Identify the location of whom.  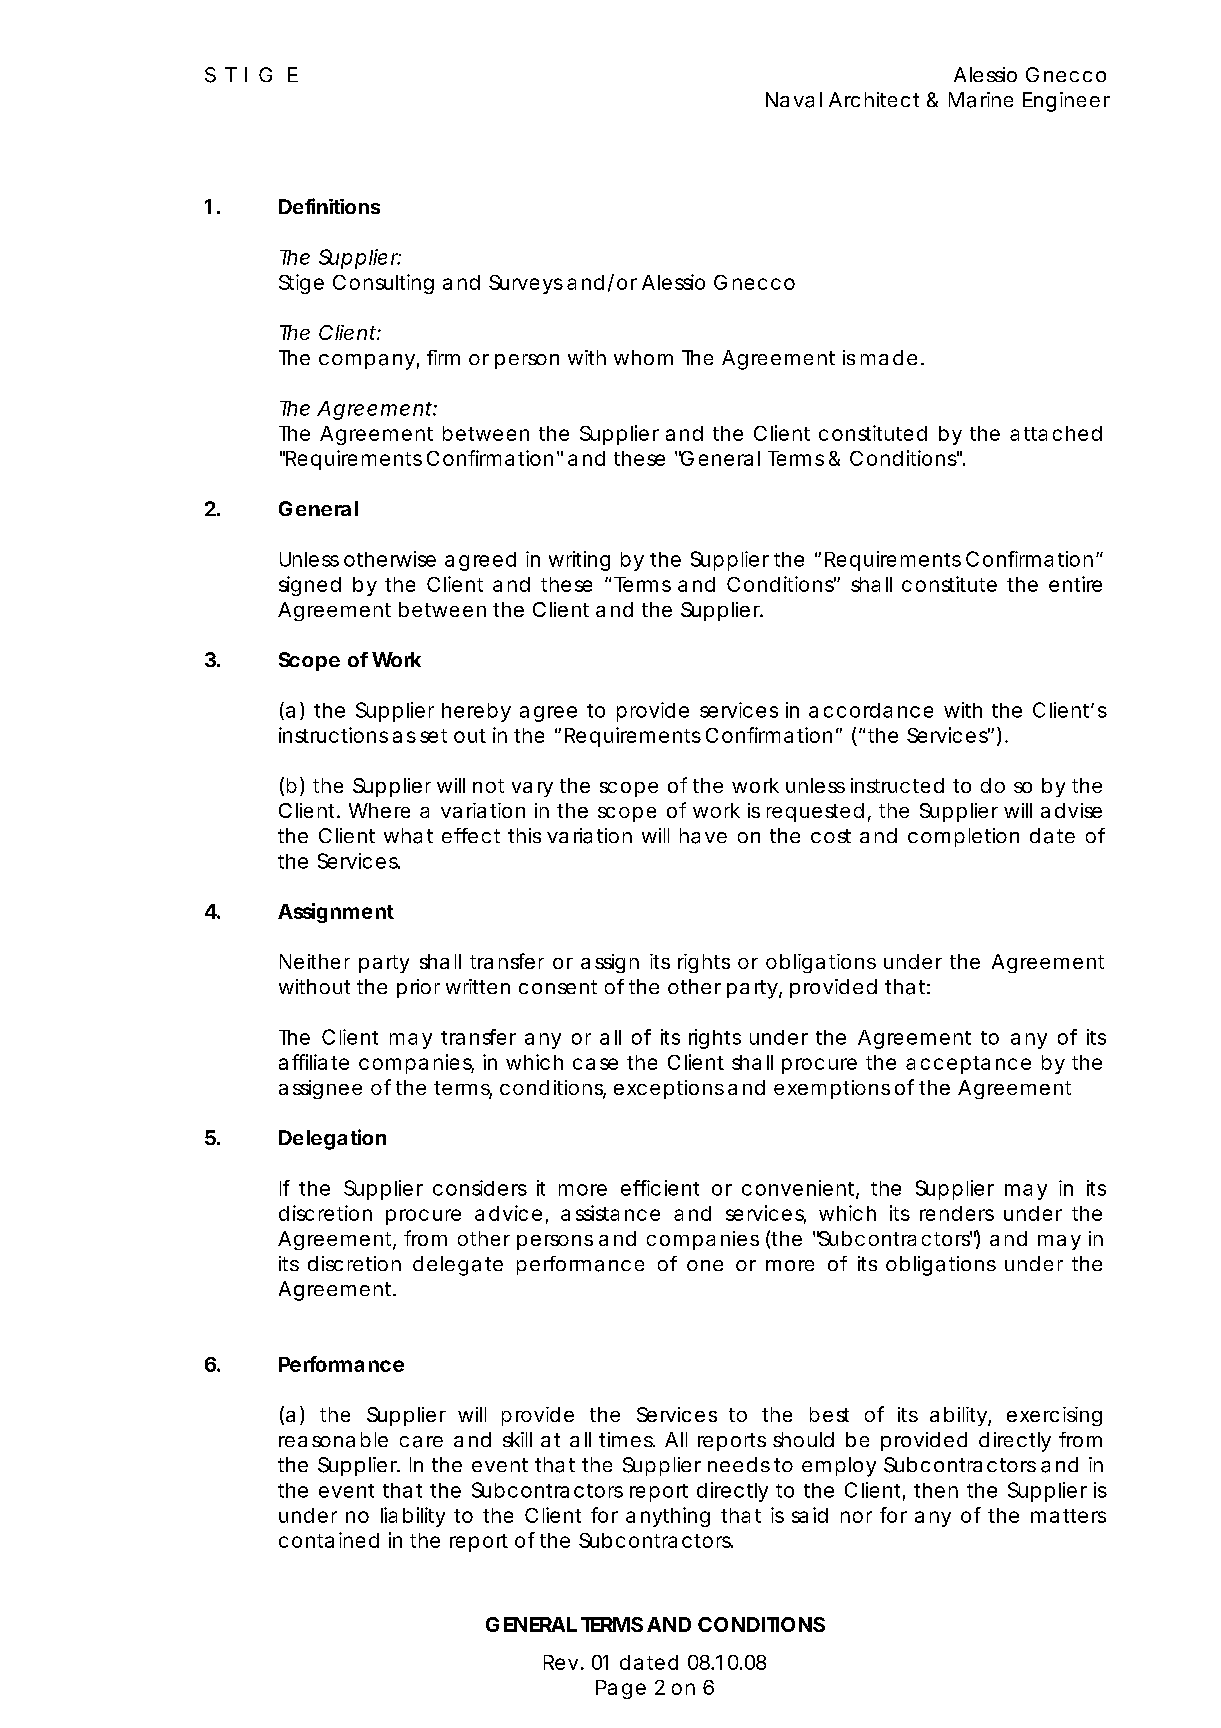
(643, 357).
